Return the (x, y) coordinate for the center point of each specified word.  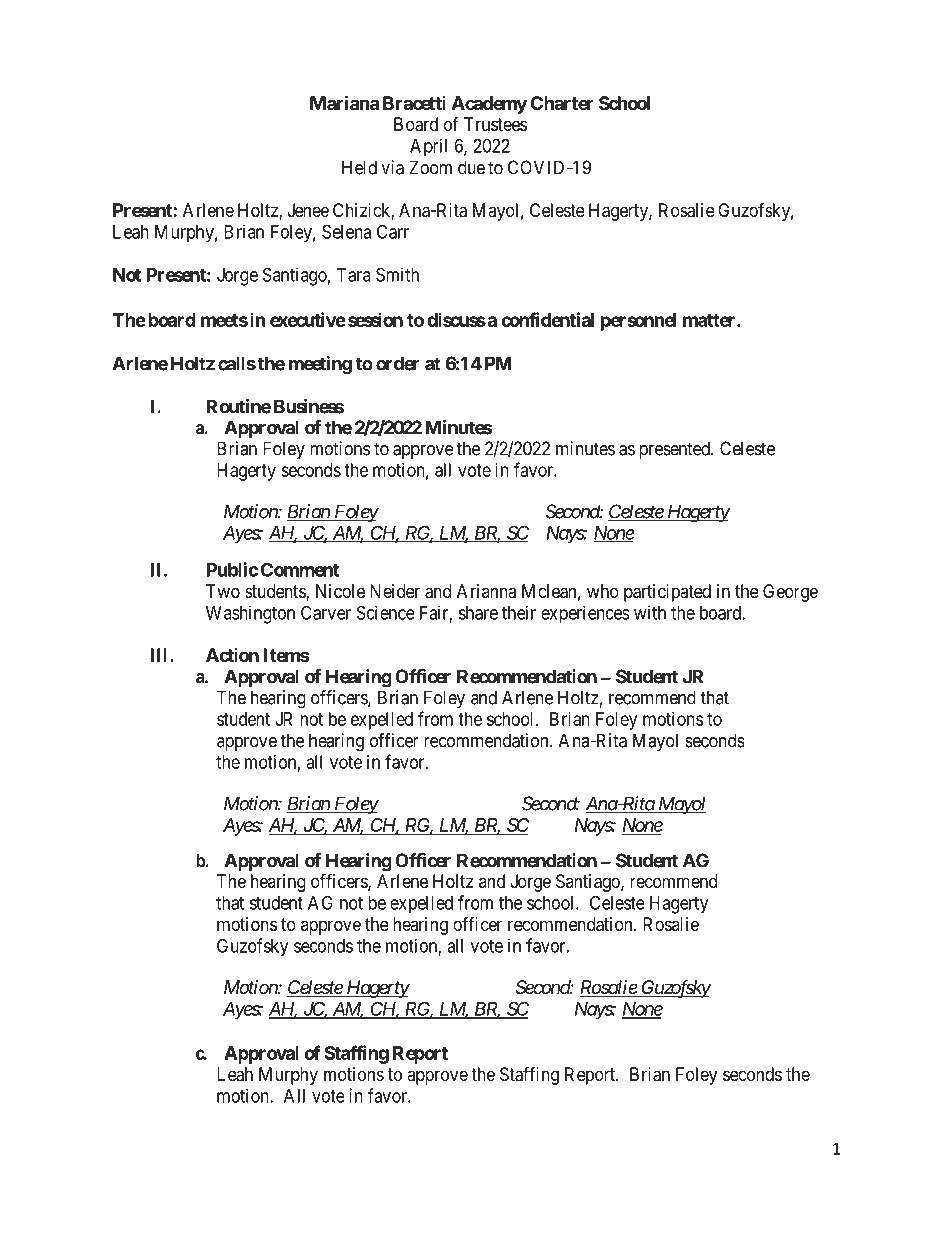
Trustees (495, 124)
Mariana (344, 102)
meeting (320, 365)
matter (710, 320)
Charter (562, 103)
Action (232, 655)
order (397, 363)
